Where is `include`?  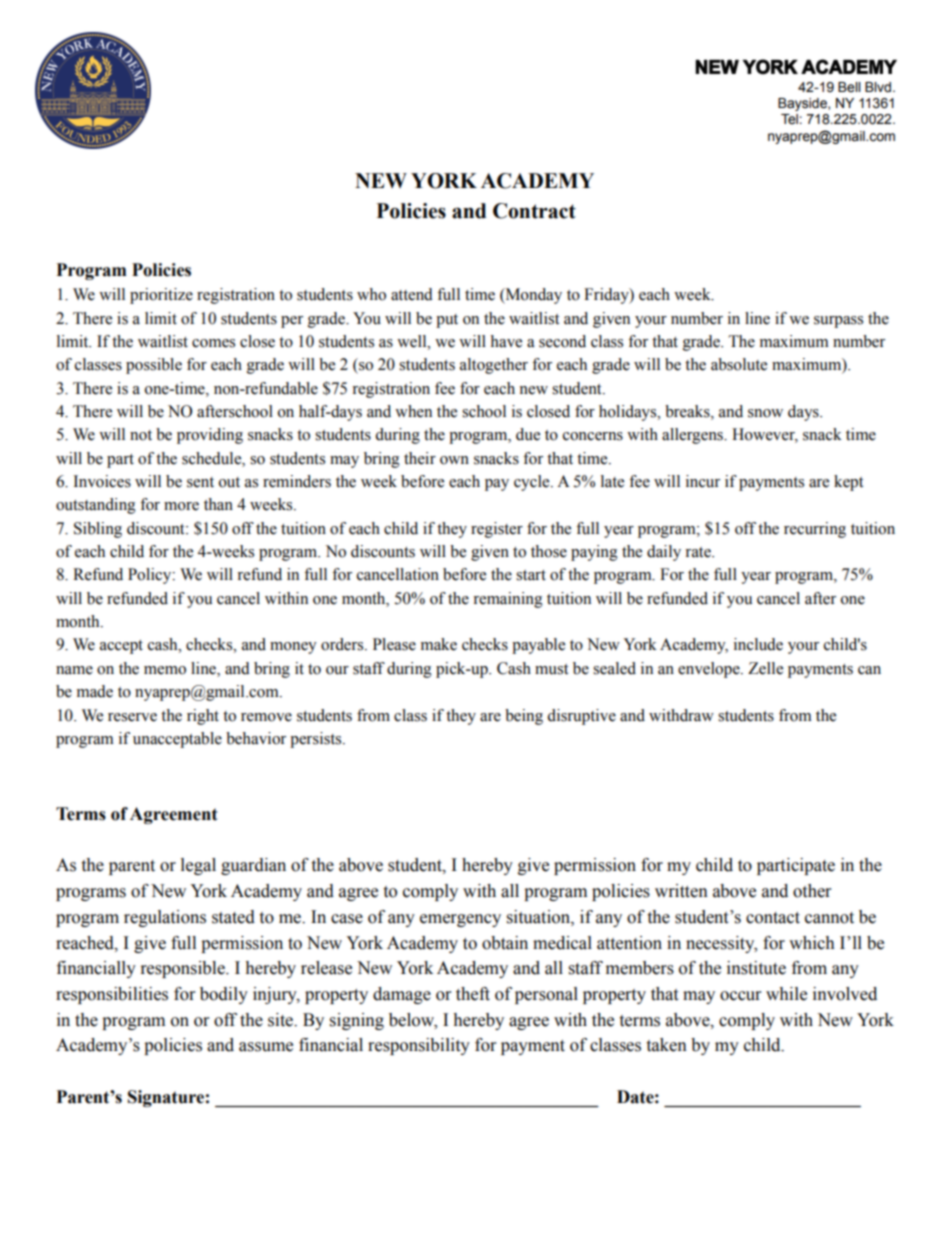 include is located at coordinates (758, 644).
